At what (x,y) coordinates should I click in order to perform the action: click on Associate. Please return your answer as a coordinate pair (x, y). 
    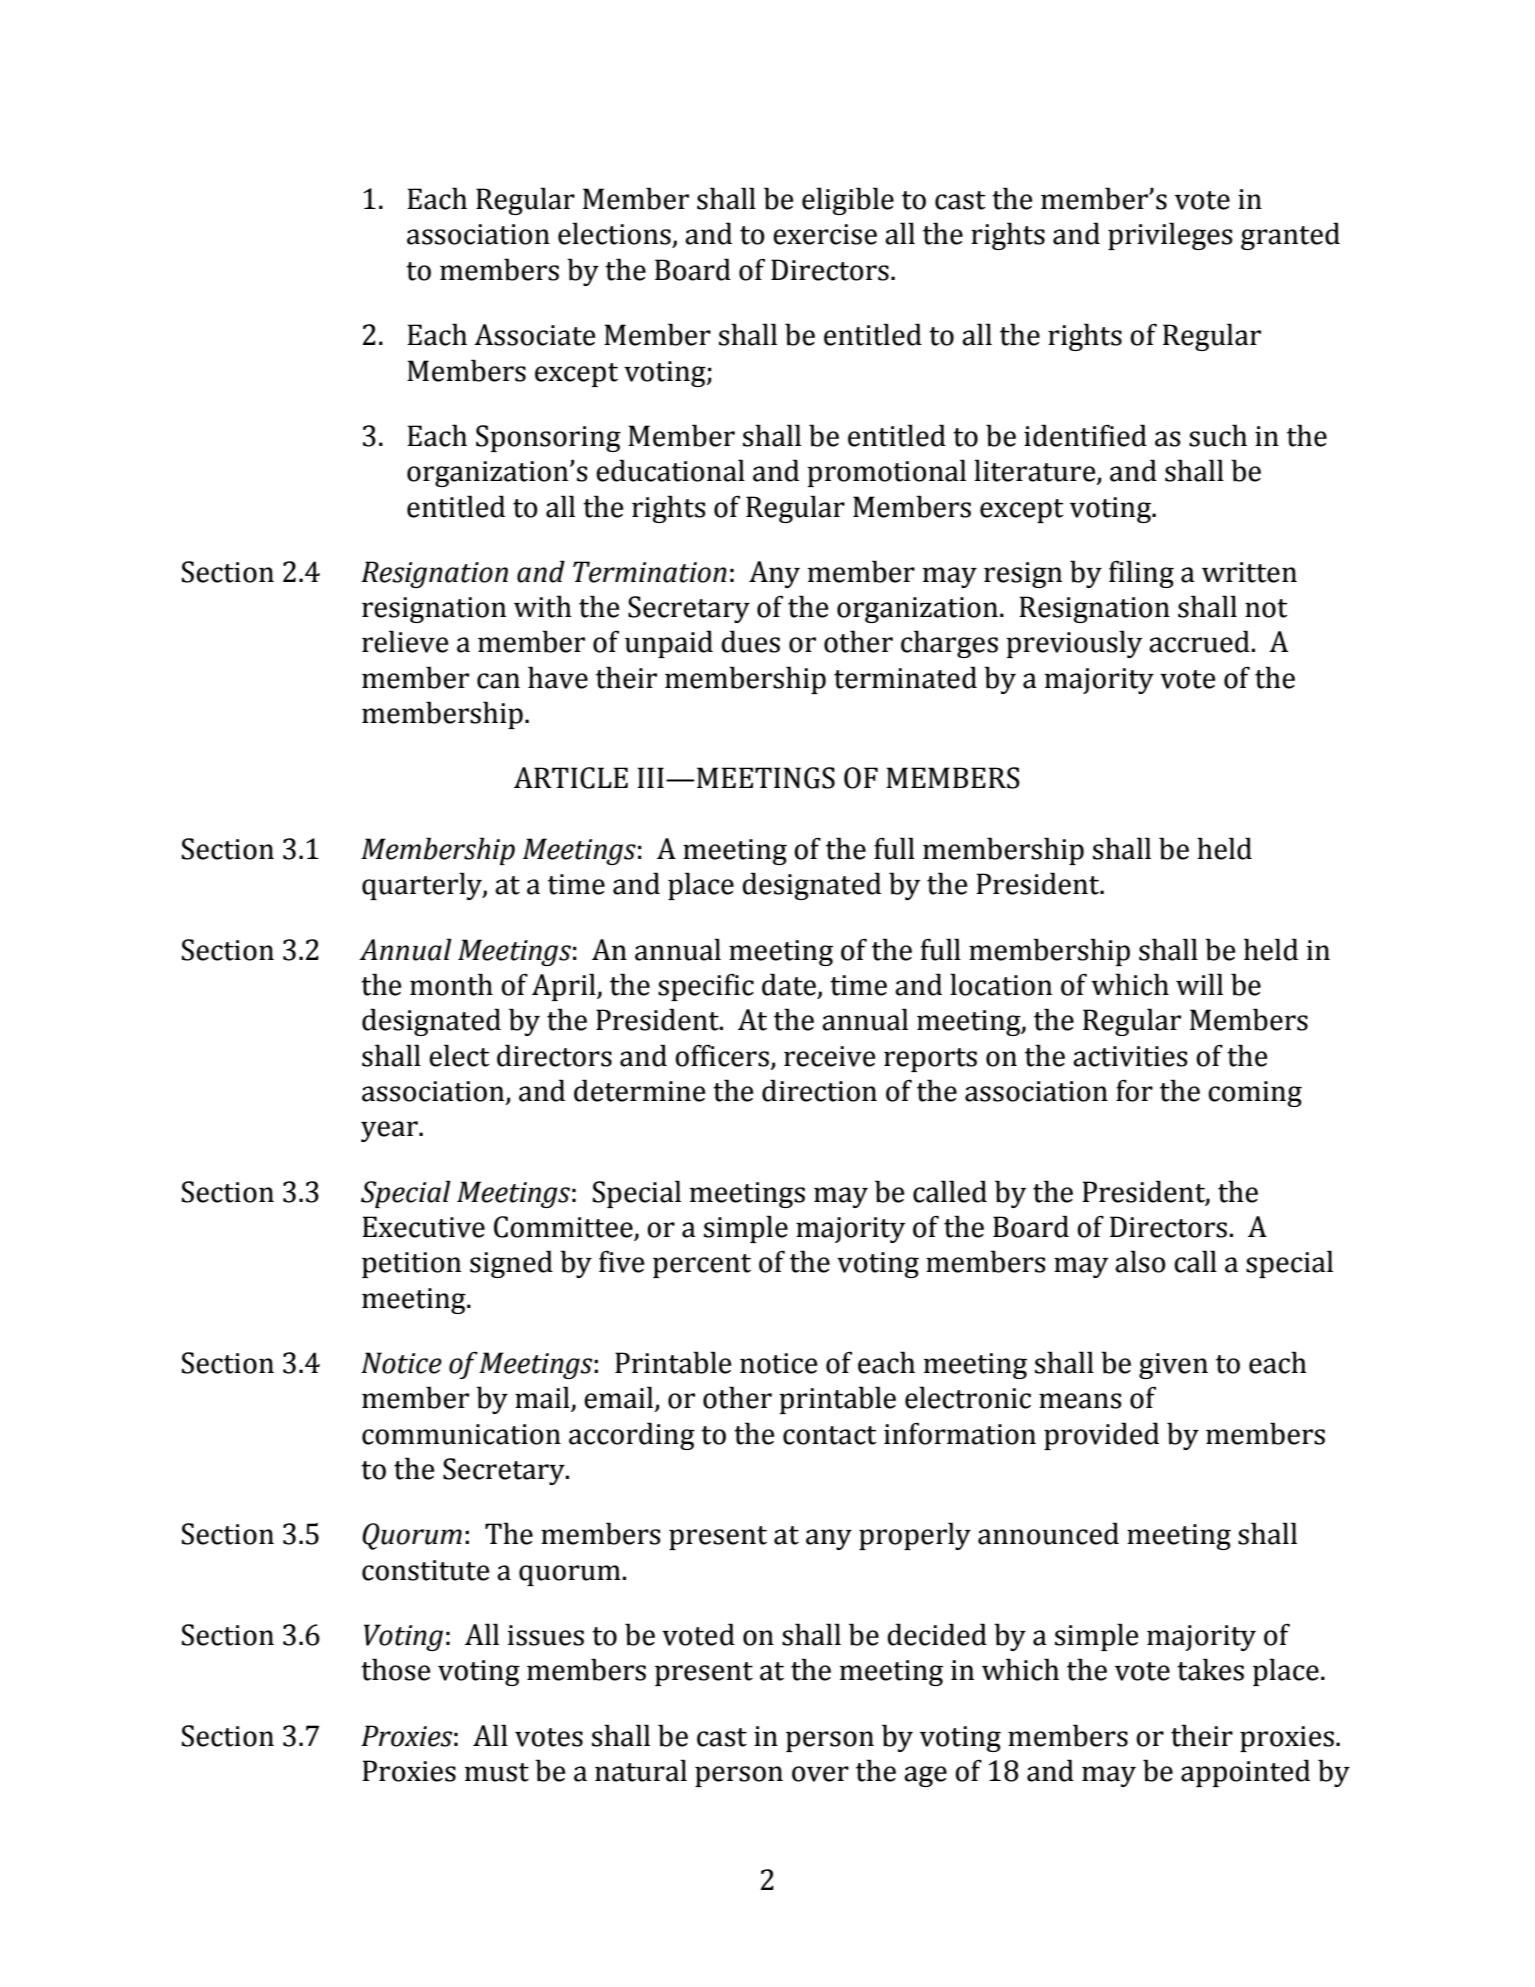
    Looking at the image, I should click on (534, 335).
